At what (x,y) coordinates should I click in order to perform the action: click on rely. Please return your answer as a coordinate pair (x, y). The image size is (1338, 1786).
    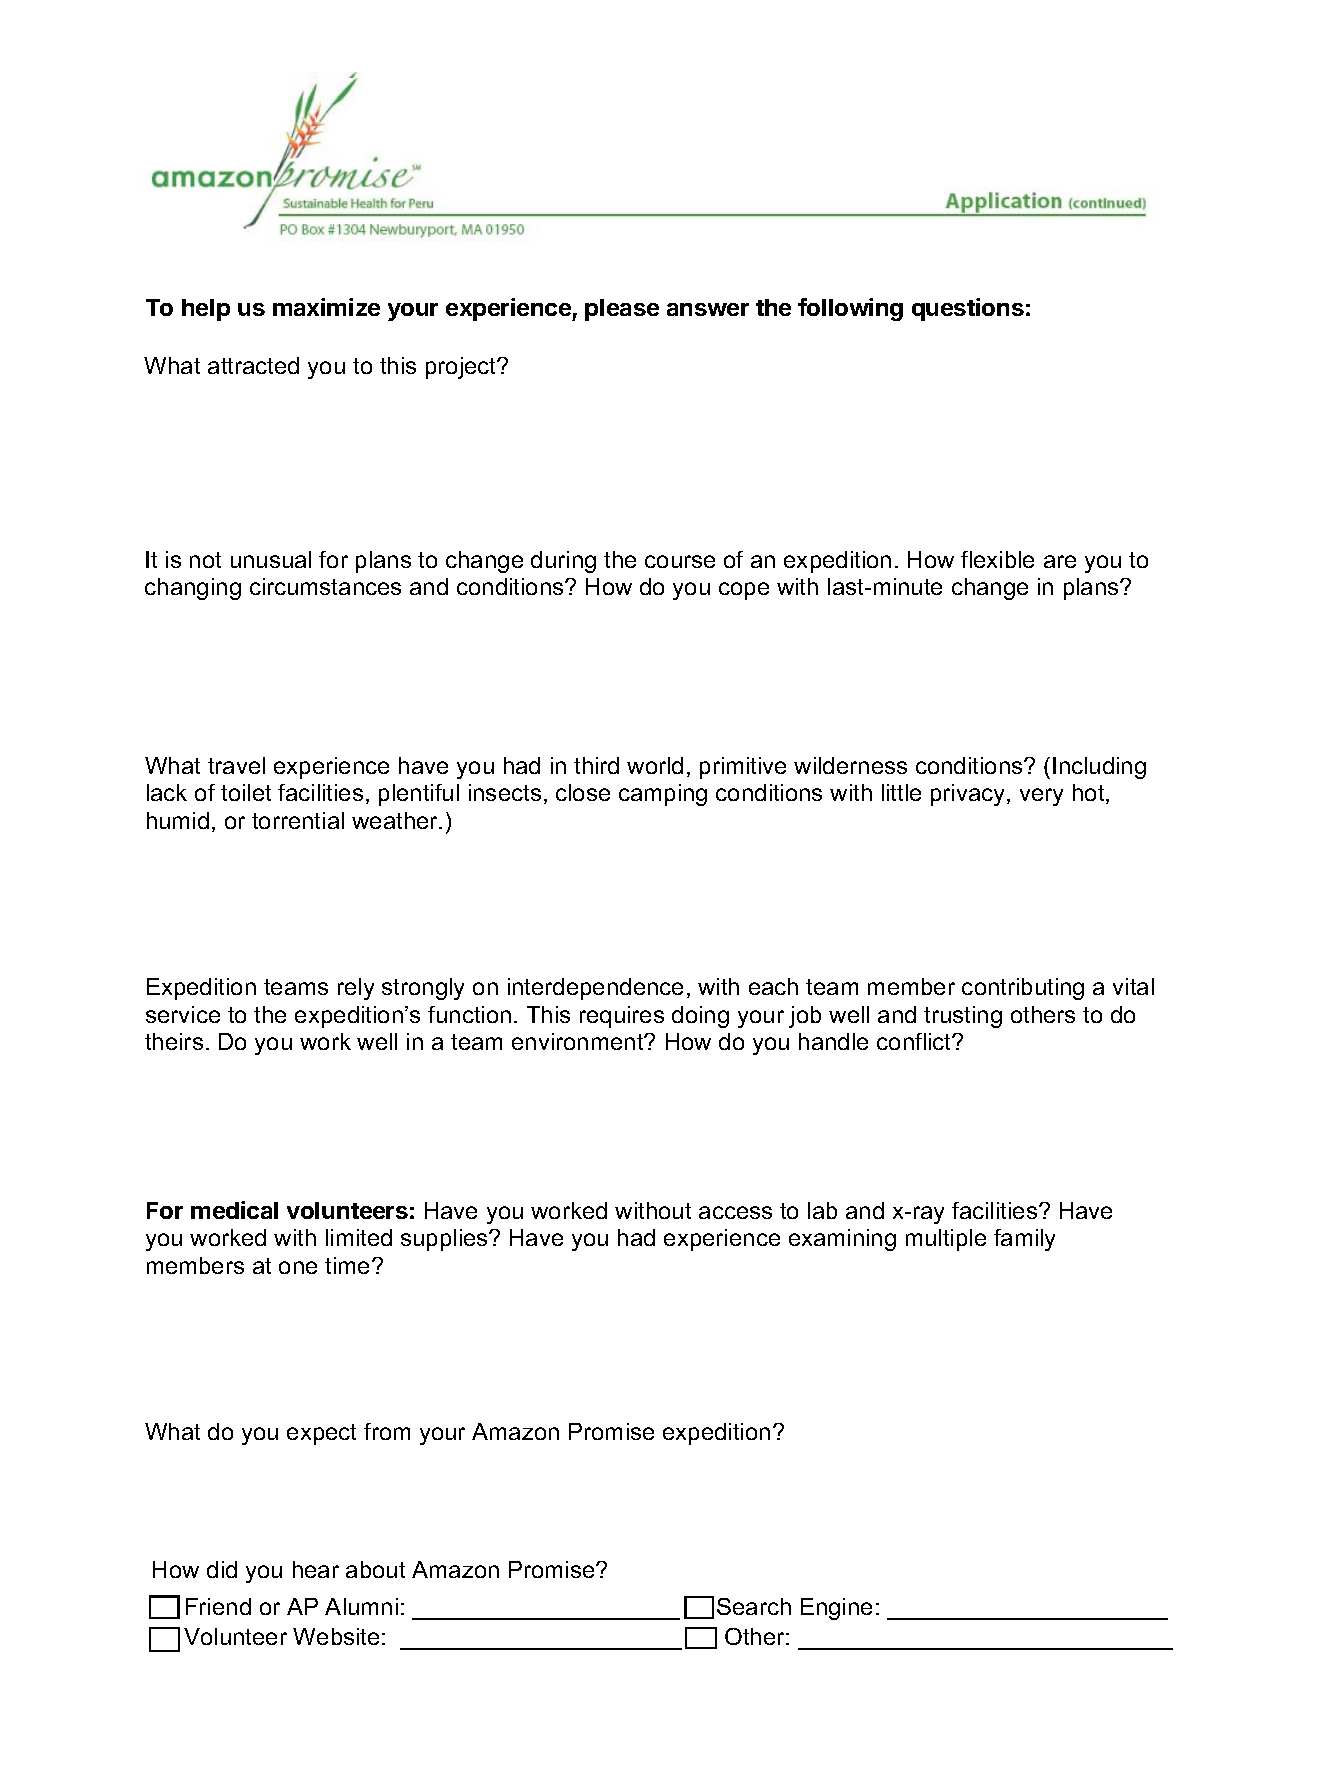
    Looking at the image, I should click on (356, 989).
